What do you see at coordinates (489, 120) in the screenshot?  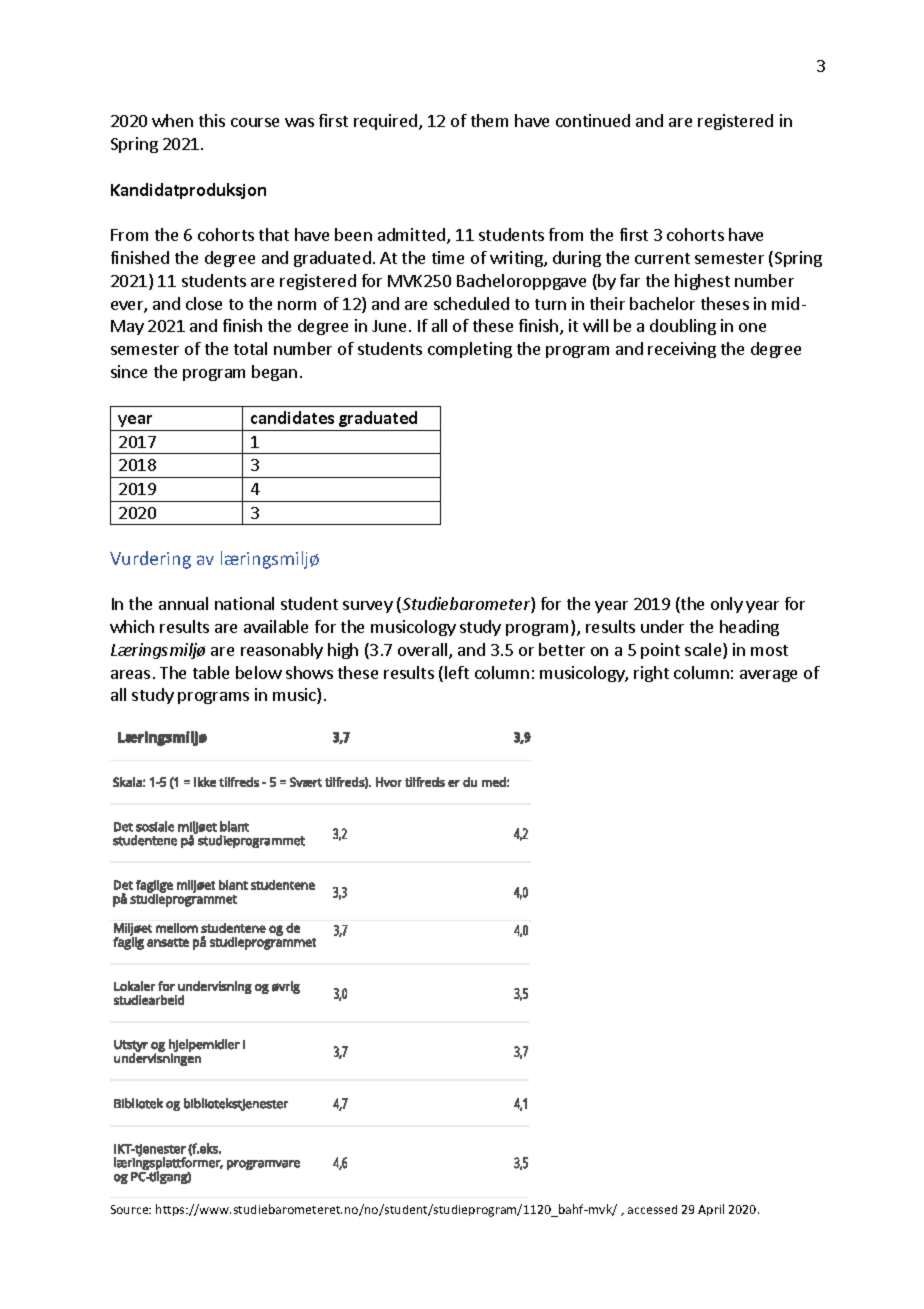 I see `them` at bounding box center [489, 120].
